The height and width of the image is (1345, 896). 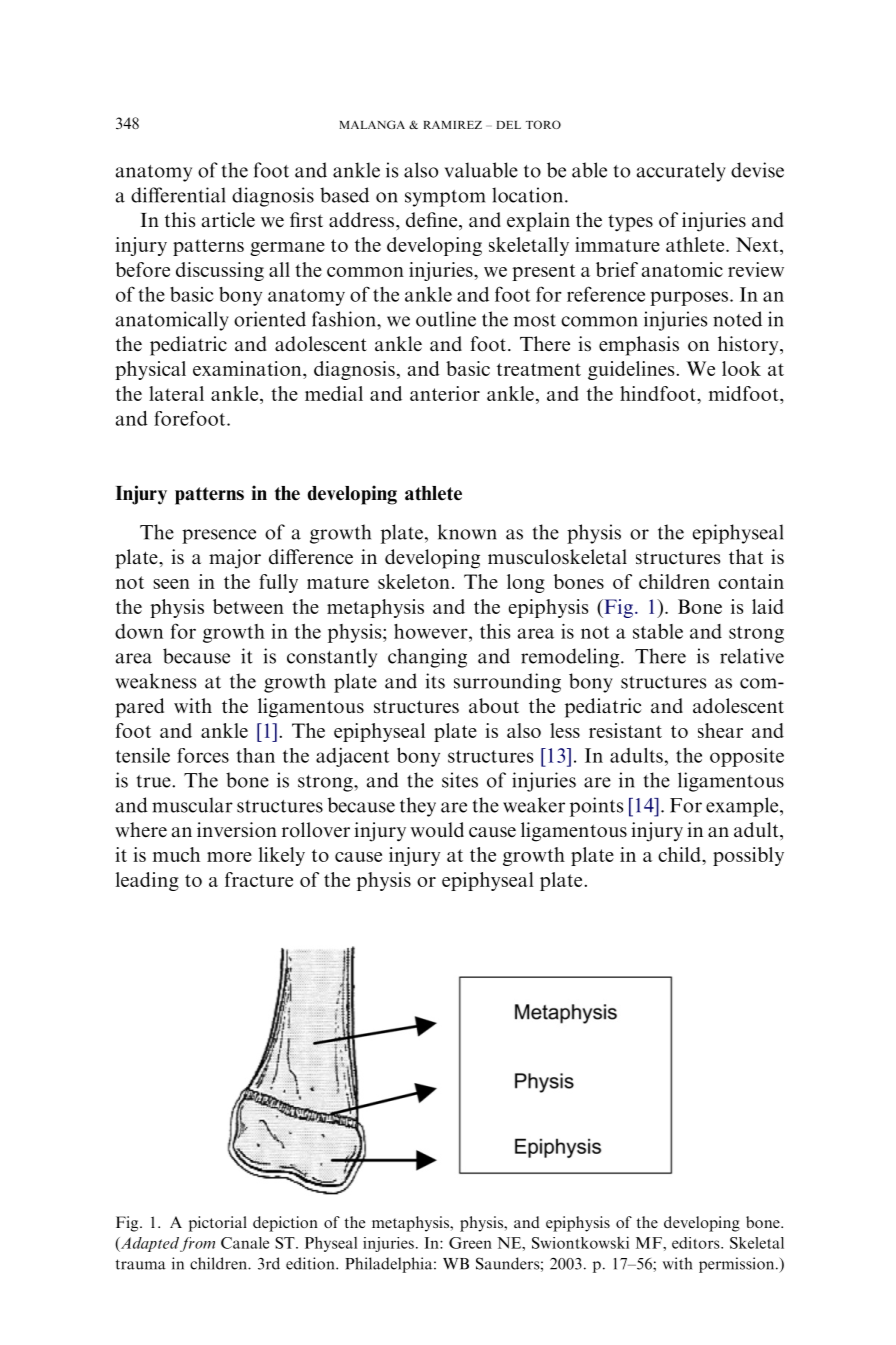 What do you see at coordinates (452, 125) in the image?
I see `RAMIREZ` at bounding box center [452, 125].
